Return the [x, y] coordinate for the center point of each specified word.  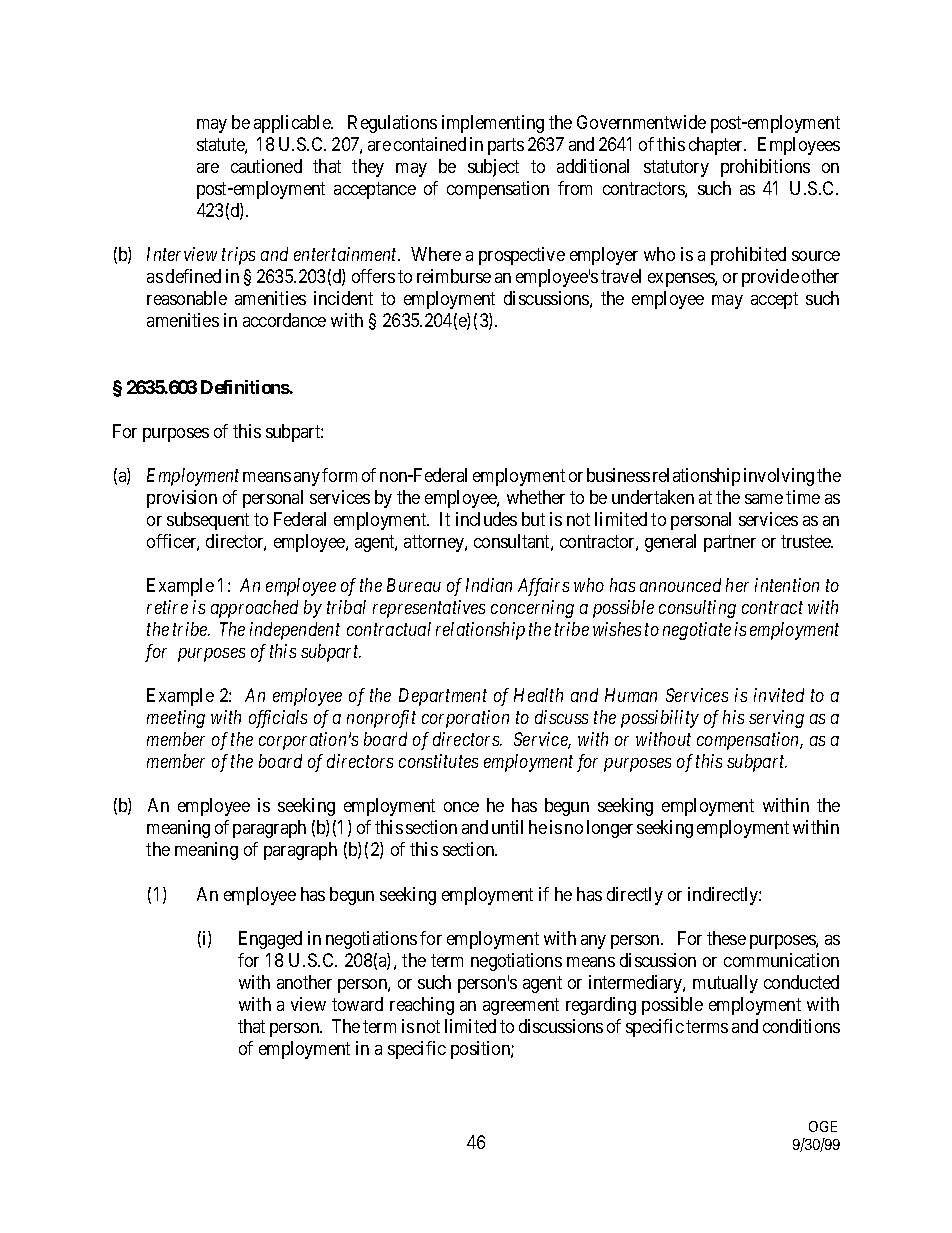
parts [506, 146]
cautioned [266, 166]
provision [182, 499]
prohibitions [765, 168]
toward [357, 1004]
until [507, 827]
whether [536, 497]
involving [779, 477]
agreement [521, 1006]
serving [776, 719]
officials [278, 719]
